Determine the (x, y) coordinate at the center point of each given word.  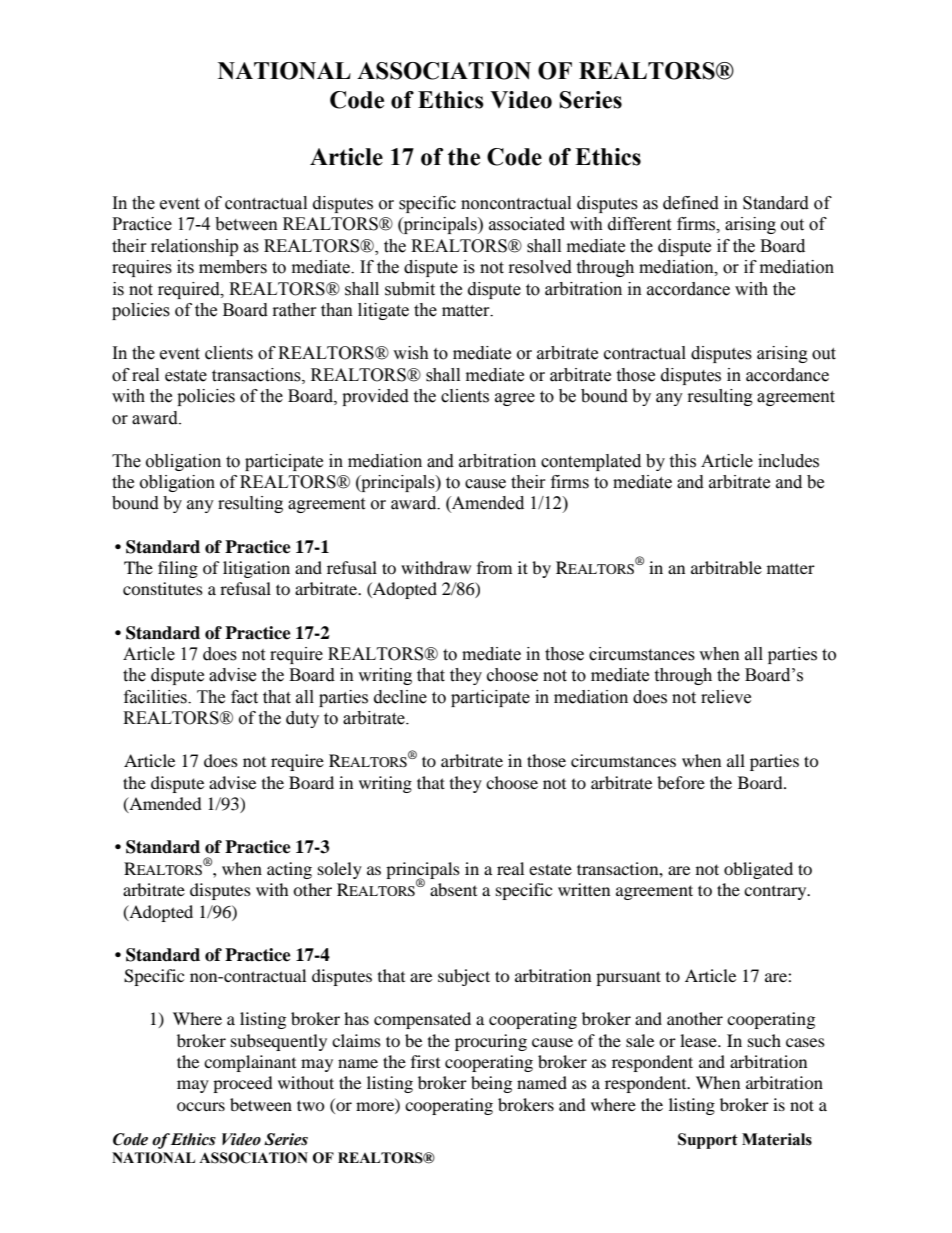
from (494, 567)
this (682, 461)
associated (527, 224)
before (681, 782)
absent (453, 889)
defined (691, 203)
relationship (194, 247)
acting (289, 870)
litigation (256, 569)
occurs (201, 1106)
